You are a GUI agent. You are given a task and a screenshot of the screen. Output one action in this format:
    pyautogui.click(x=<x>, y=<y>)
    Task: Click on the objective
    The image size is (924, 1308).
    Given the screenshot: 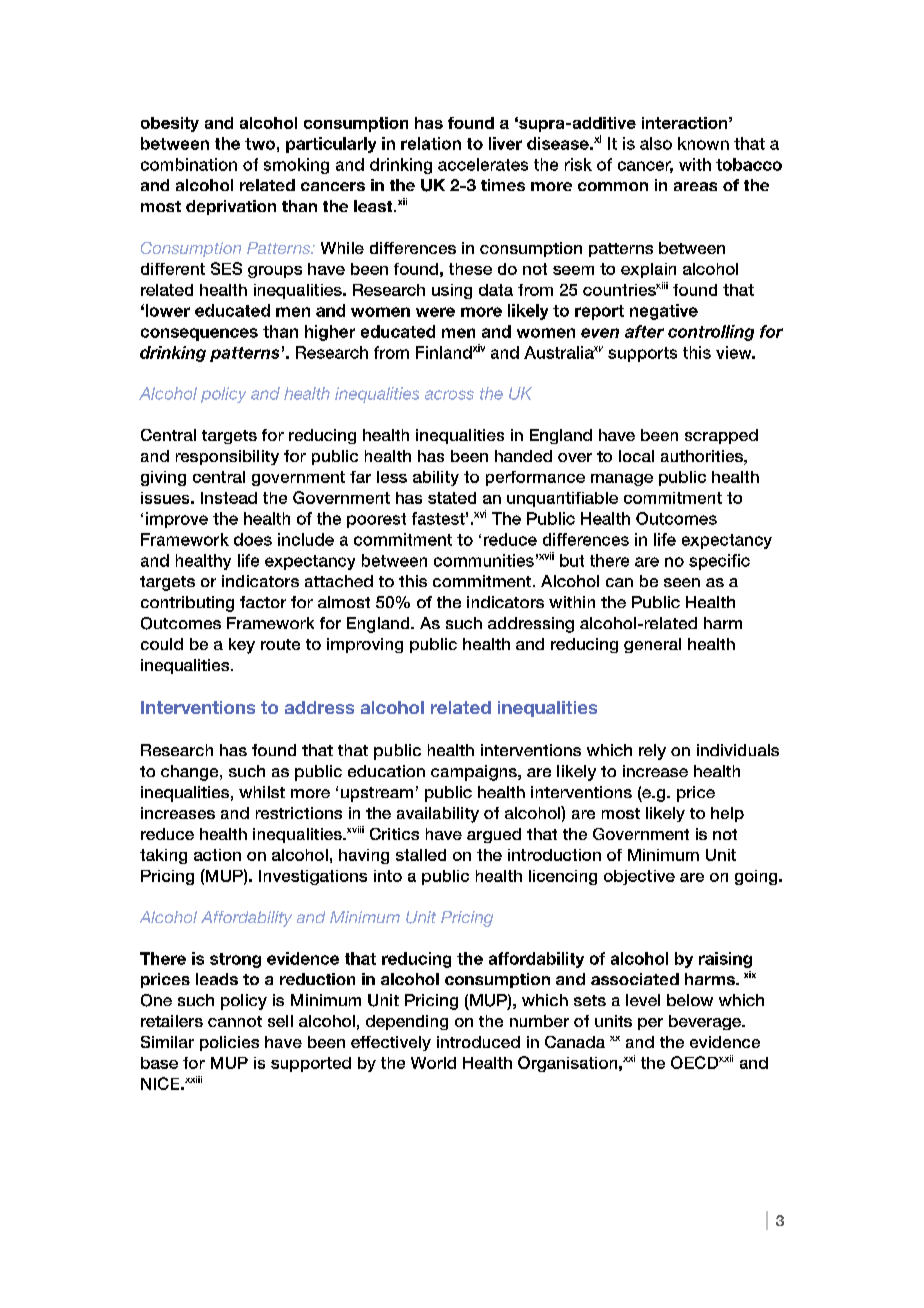 What is the action you would take?
    pyautogui.click(x=639, y=877)
